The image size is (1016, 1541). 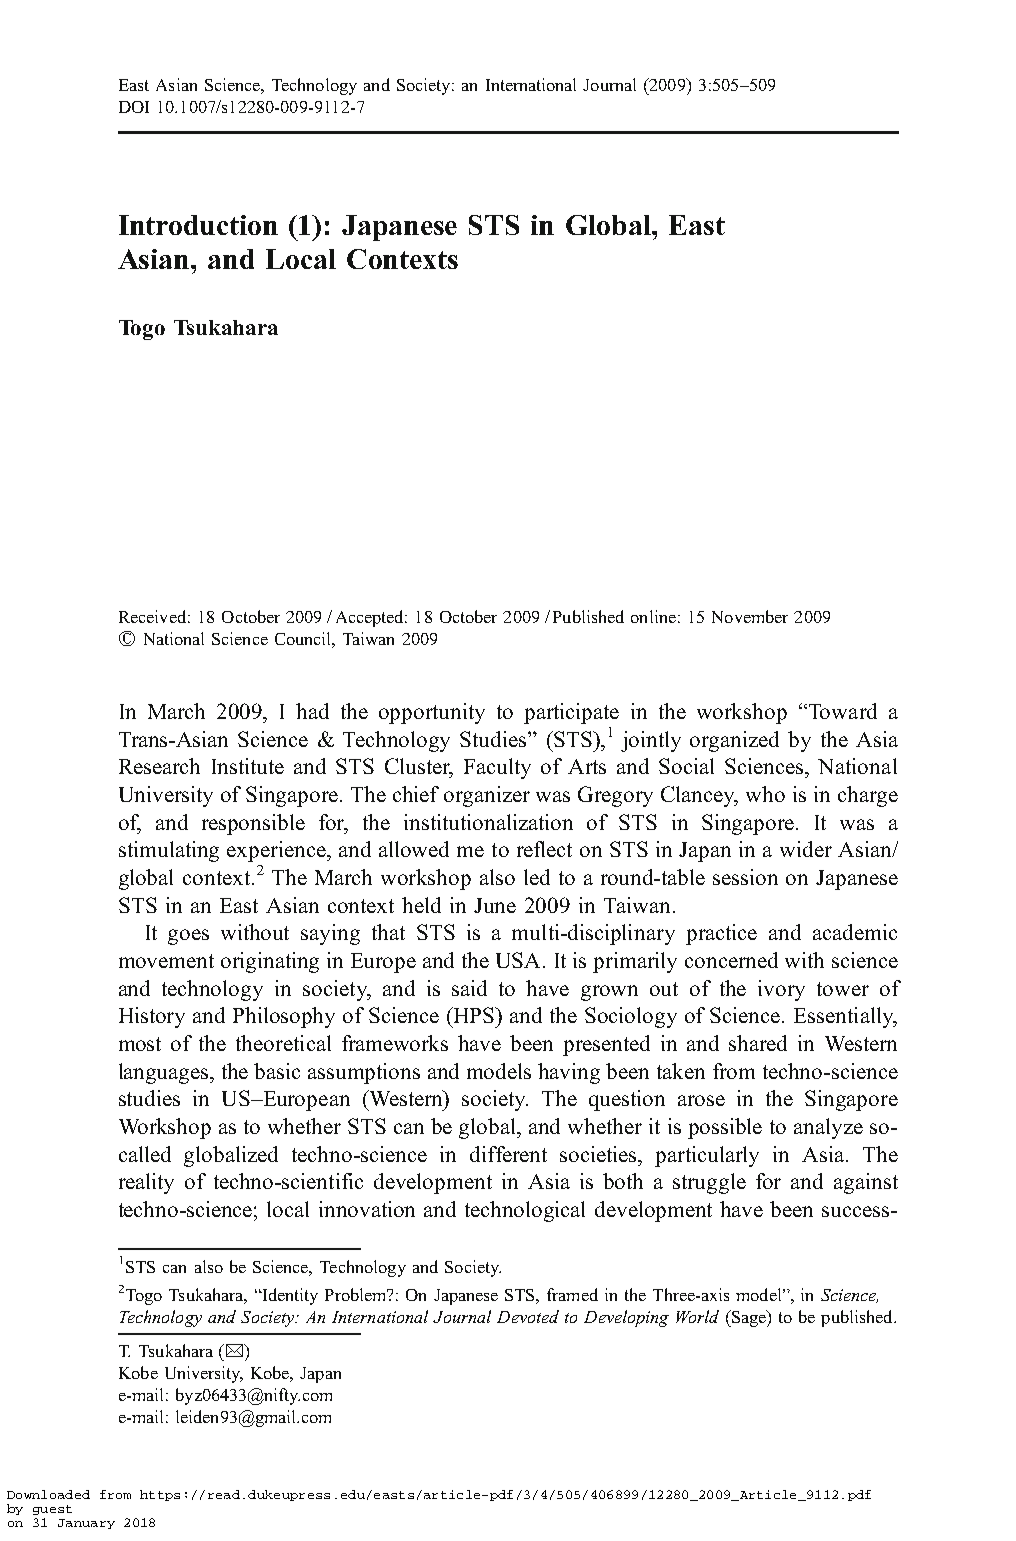 I want to click on possible, so click(x=725, y=1128).
